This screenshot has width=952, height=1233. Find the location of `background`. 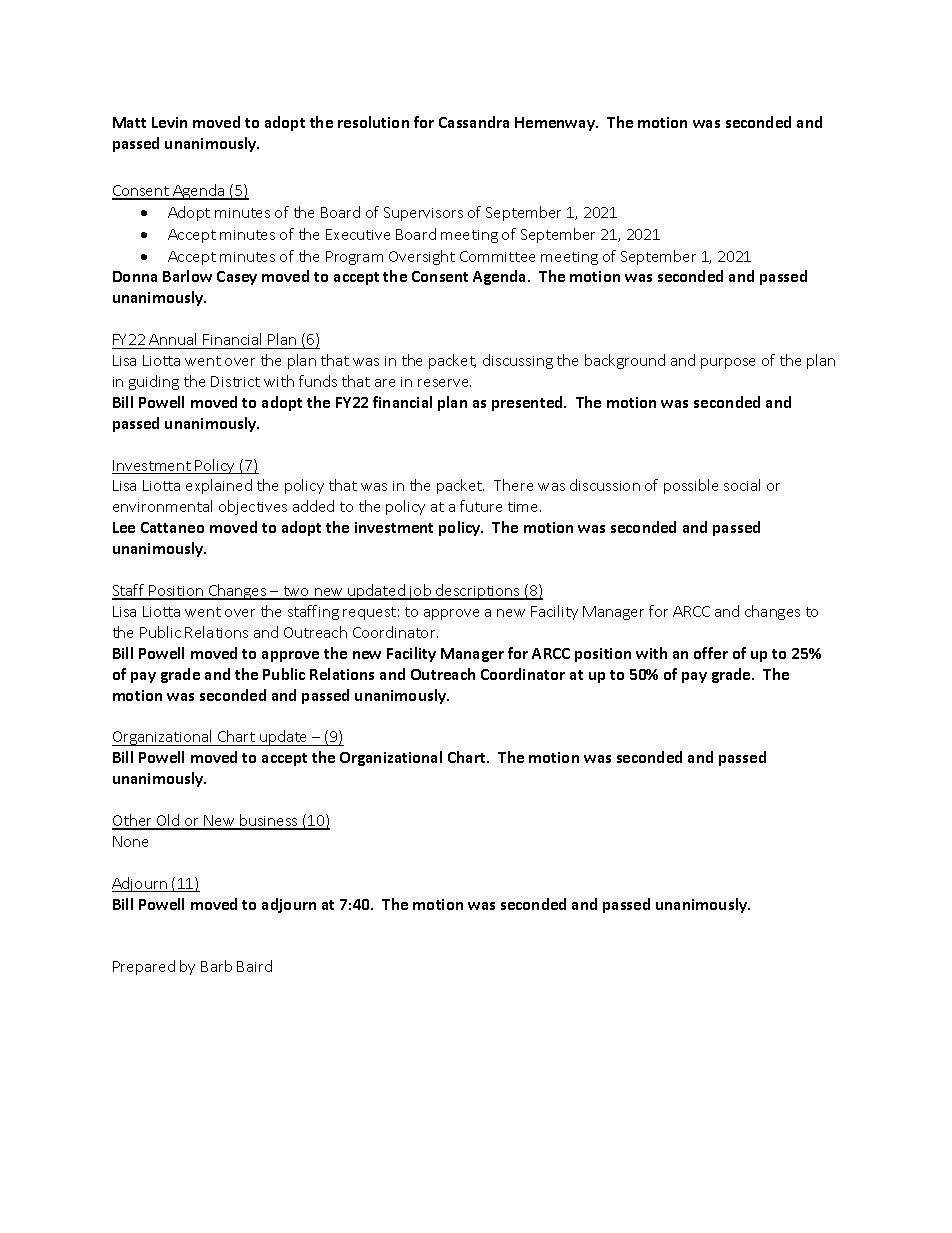

background is located at coordinates (625, 361).
